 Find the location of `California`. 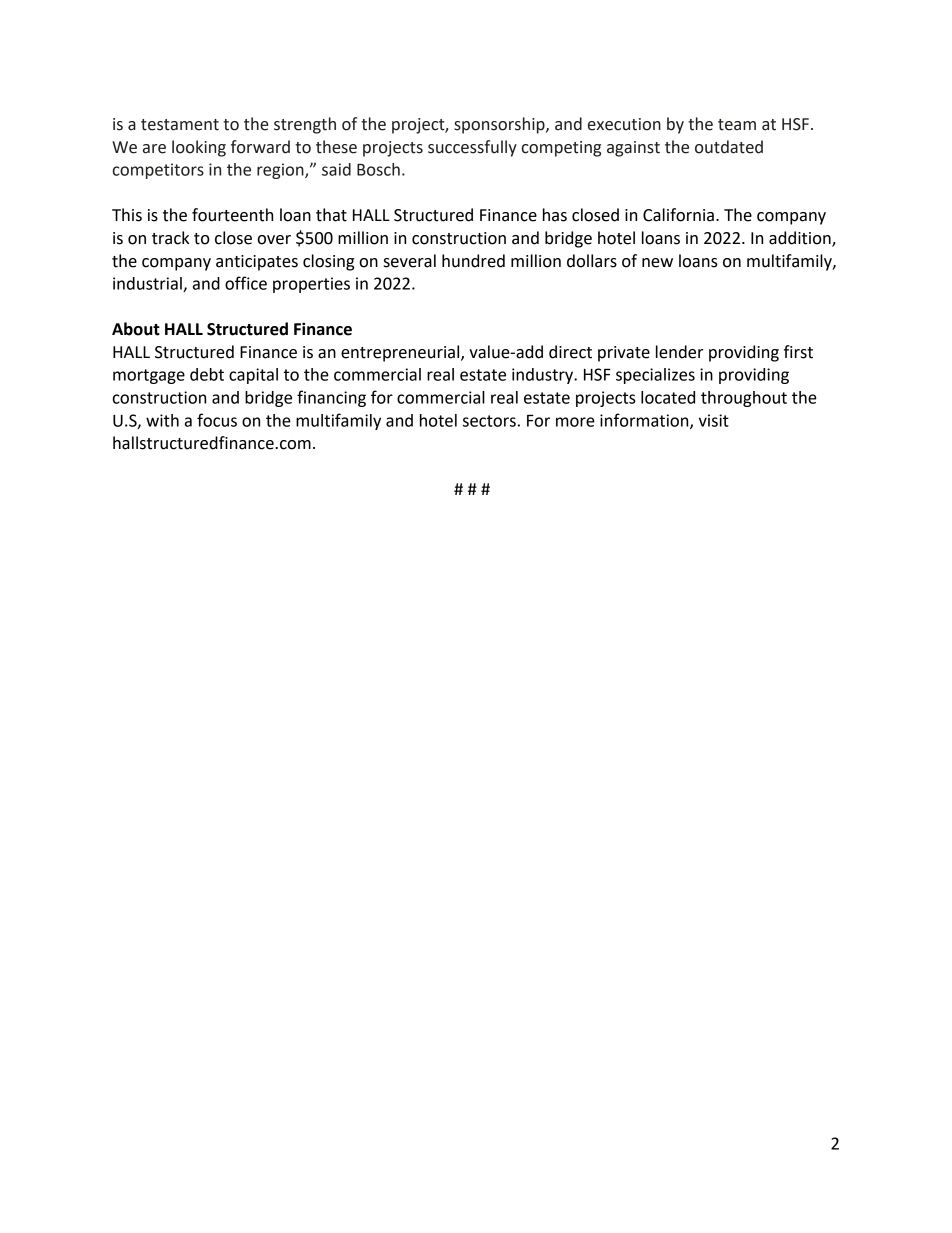

California is located at coordinates (678, 215).
